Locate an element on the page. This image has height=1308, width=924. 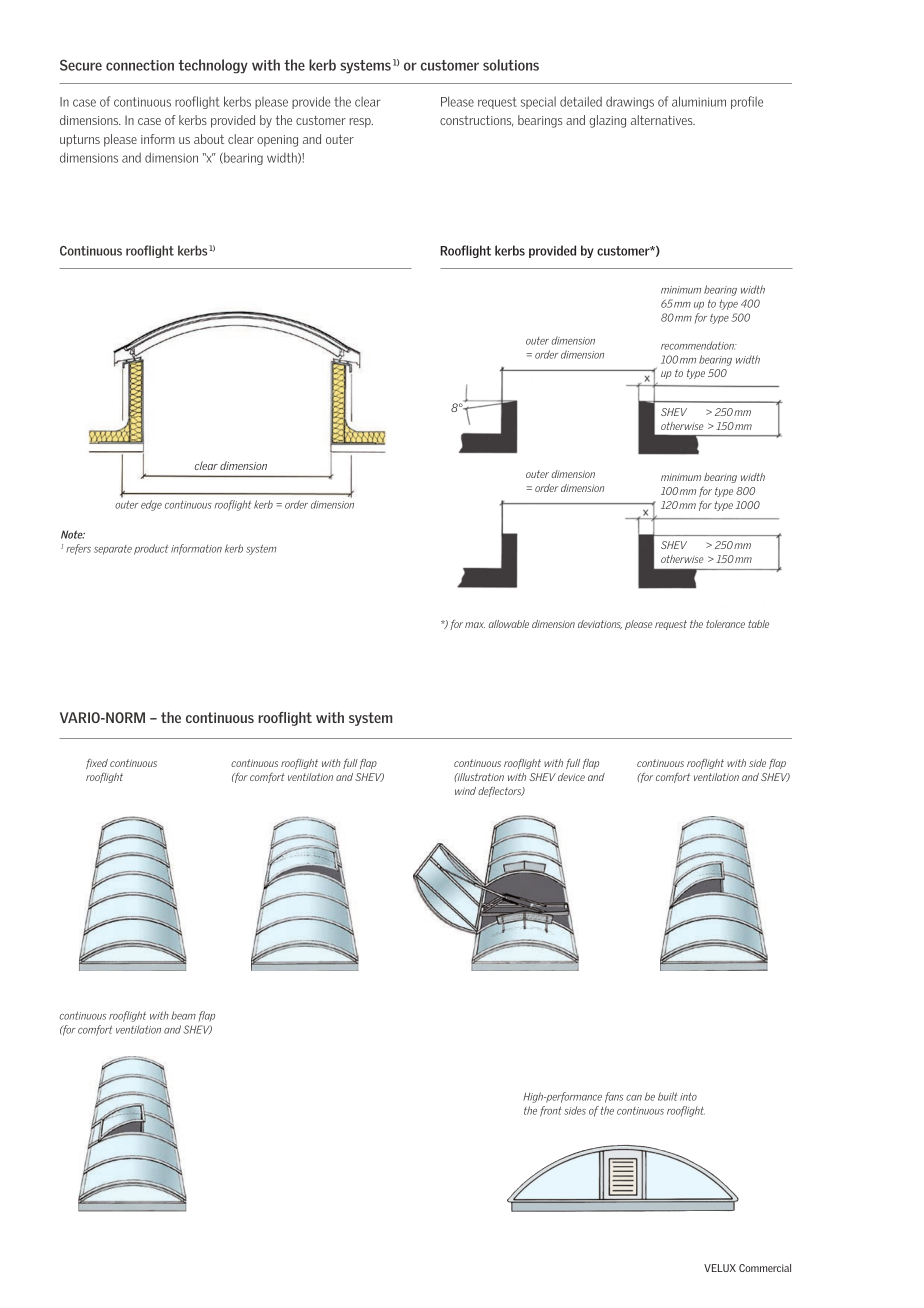
max is located at coordinates (475, 625).
